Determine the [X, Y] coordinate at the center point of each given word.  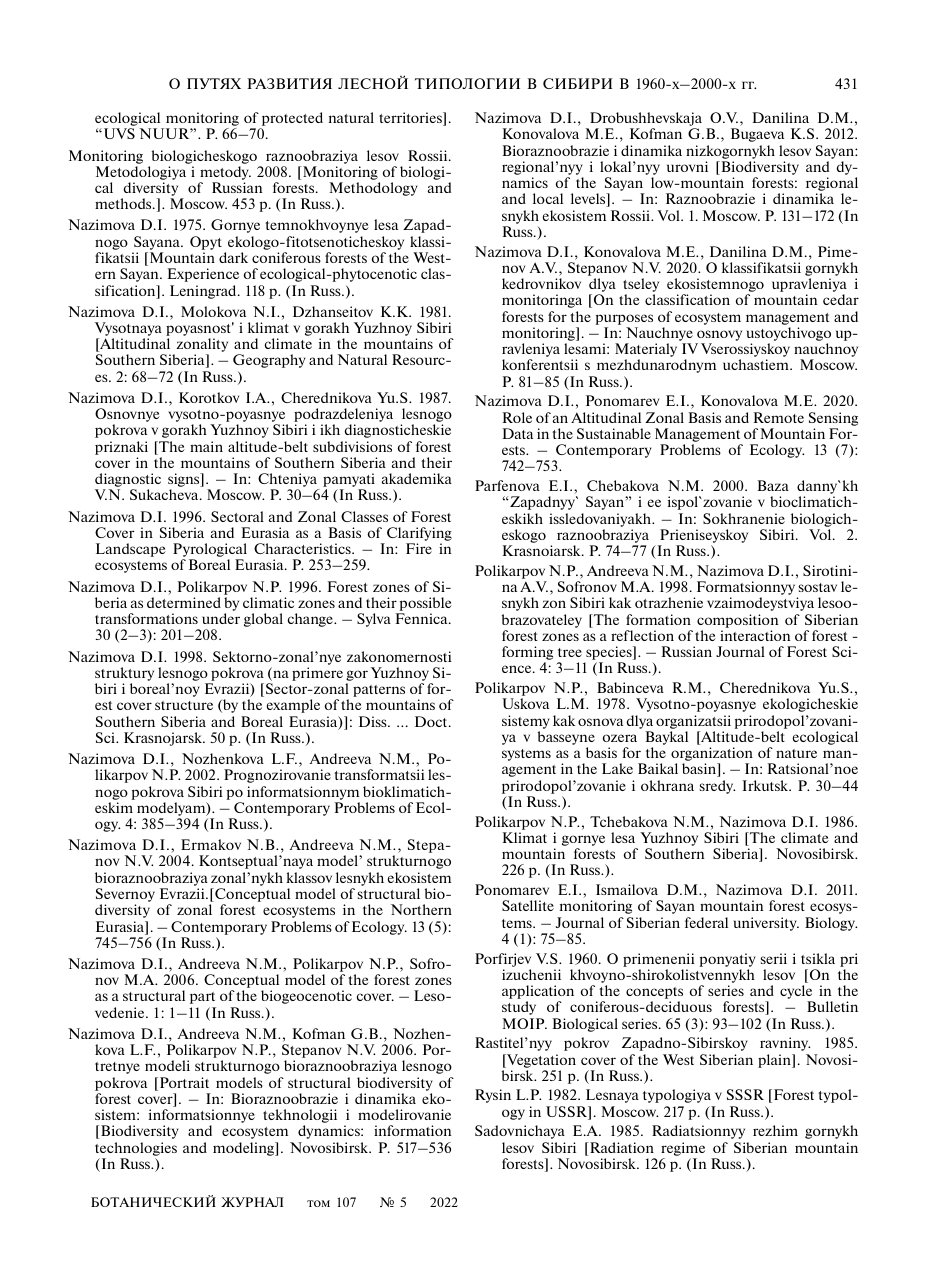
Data [518, 433]
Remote [779, 417]
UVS [118, 133]
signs [185, 481]
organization [712, 755]
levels [589, 200]
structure [184, 705]
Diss [374, 721]
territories [411, 119]
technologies [136, 1149]
